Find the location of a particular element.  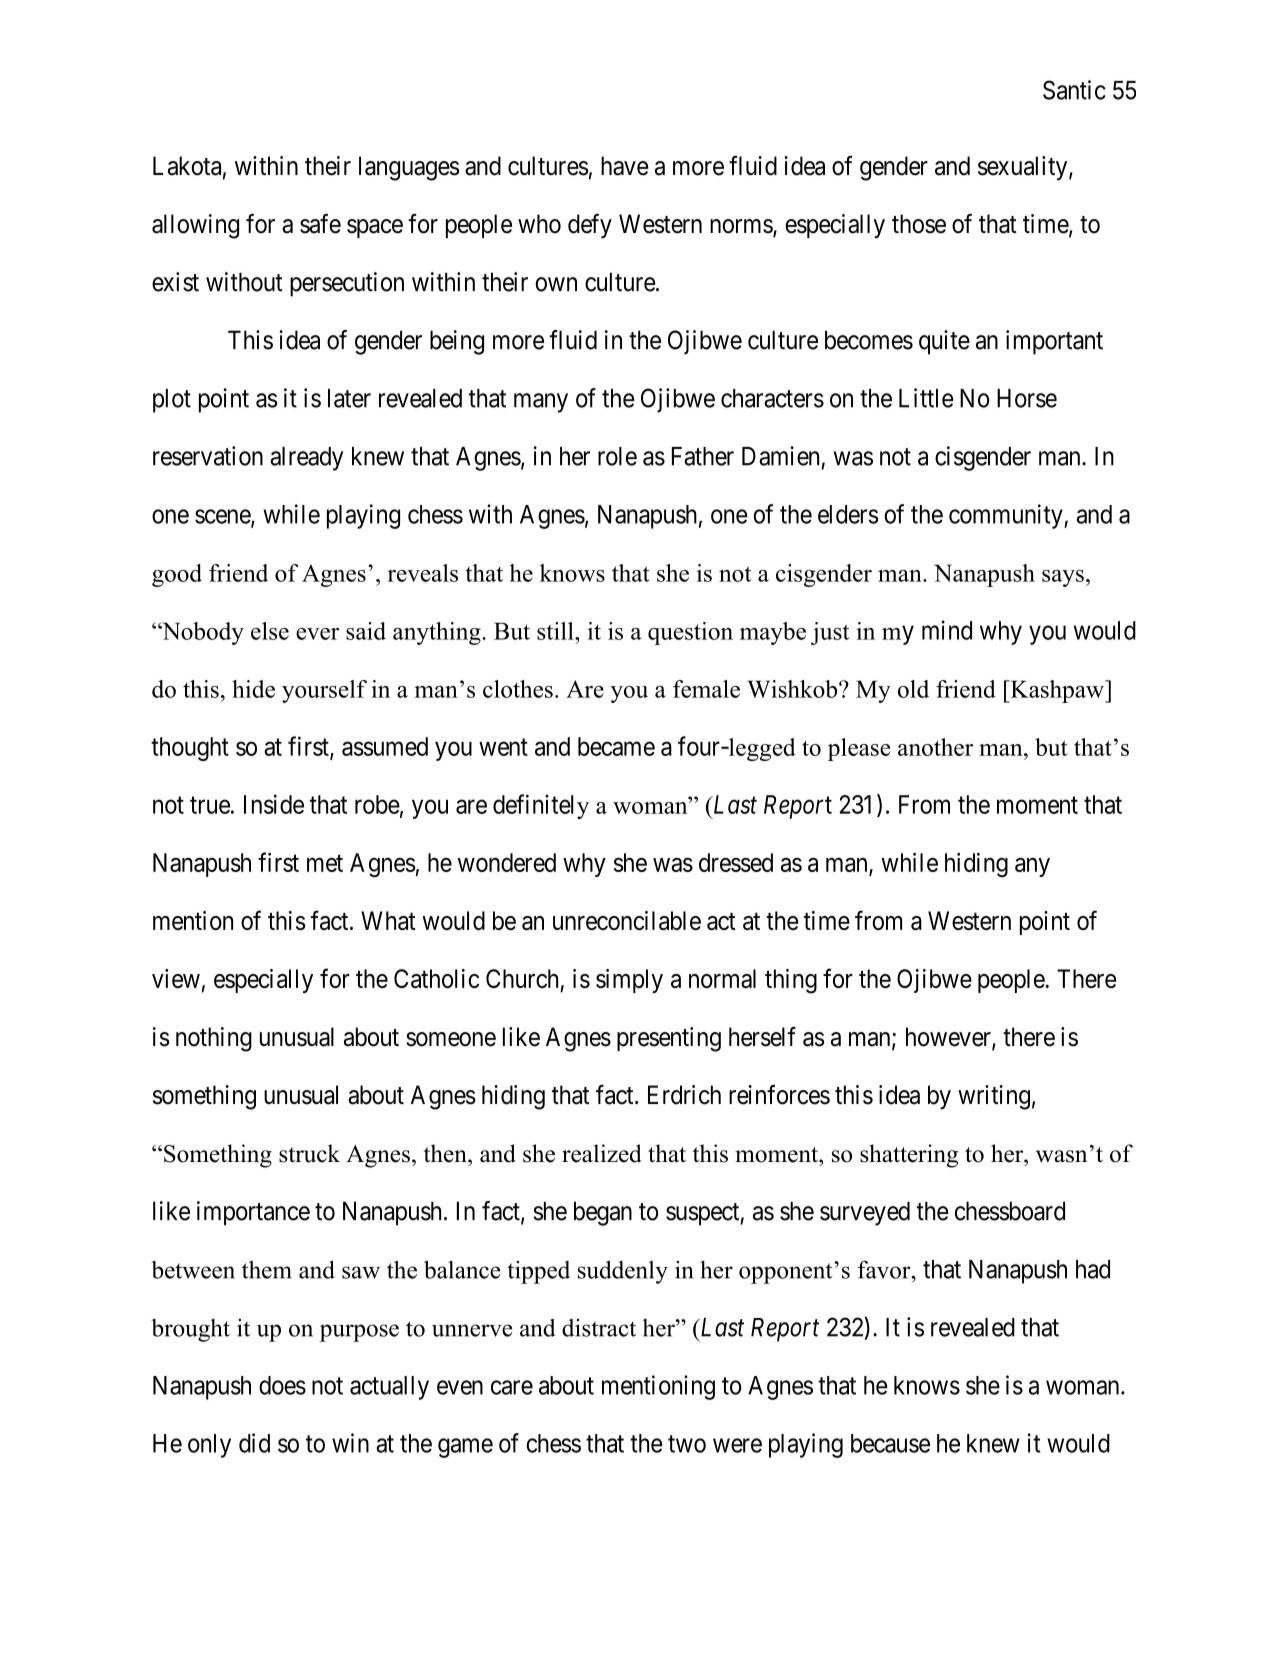

safe is located at coordinates (320, 224).
